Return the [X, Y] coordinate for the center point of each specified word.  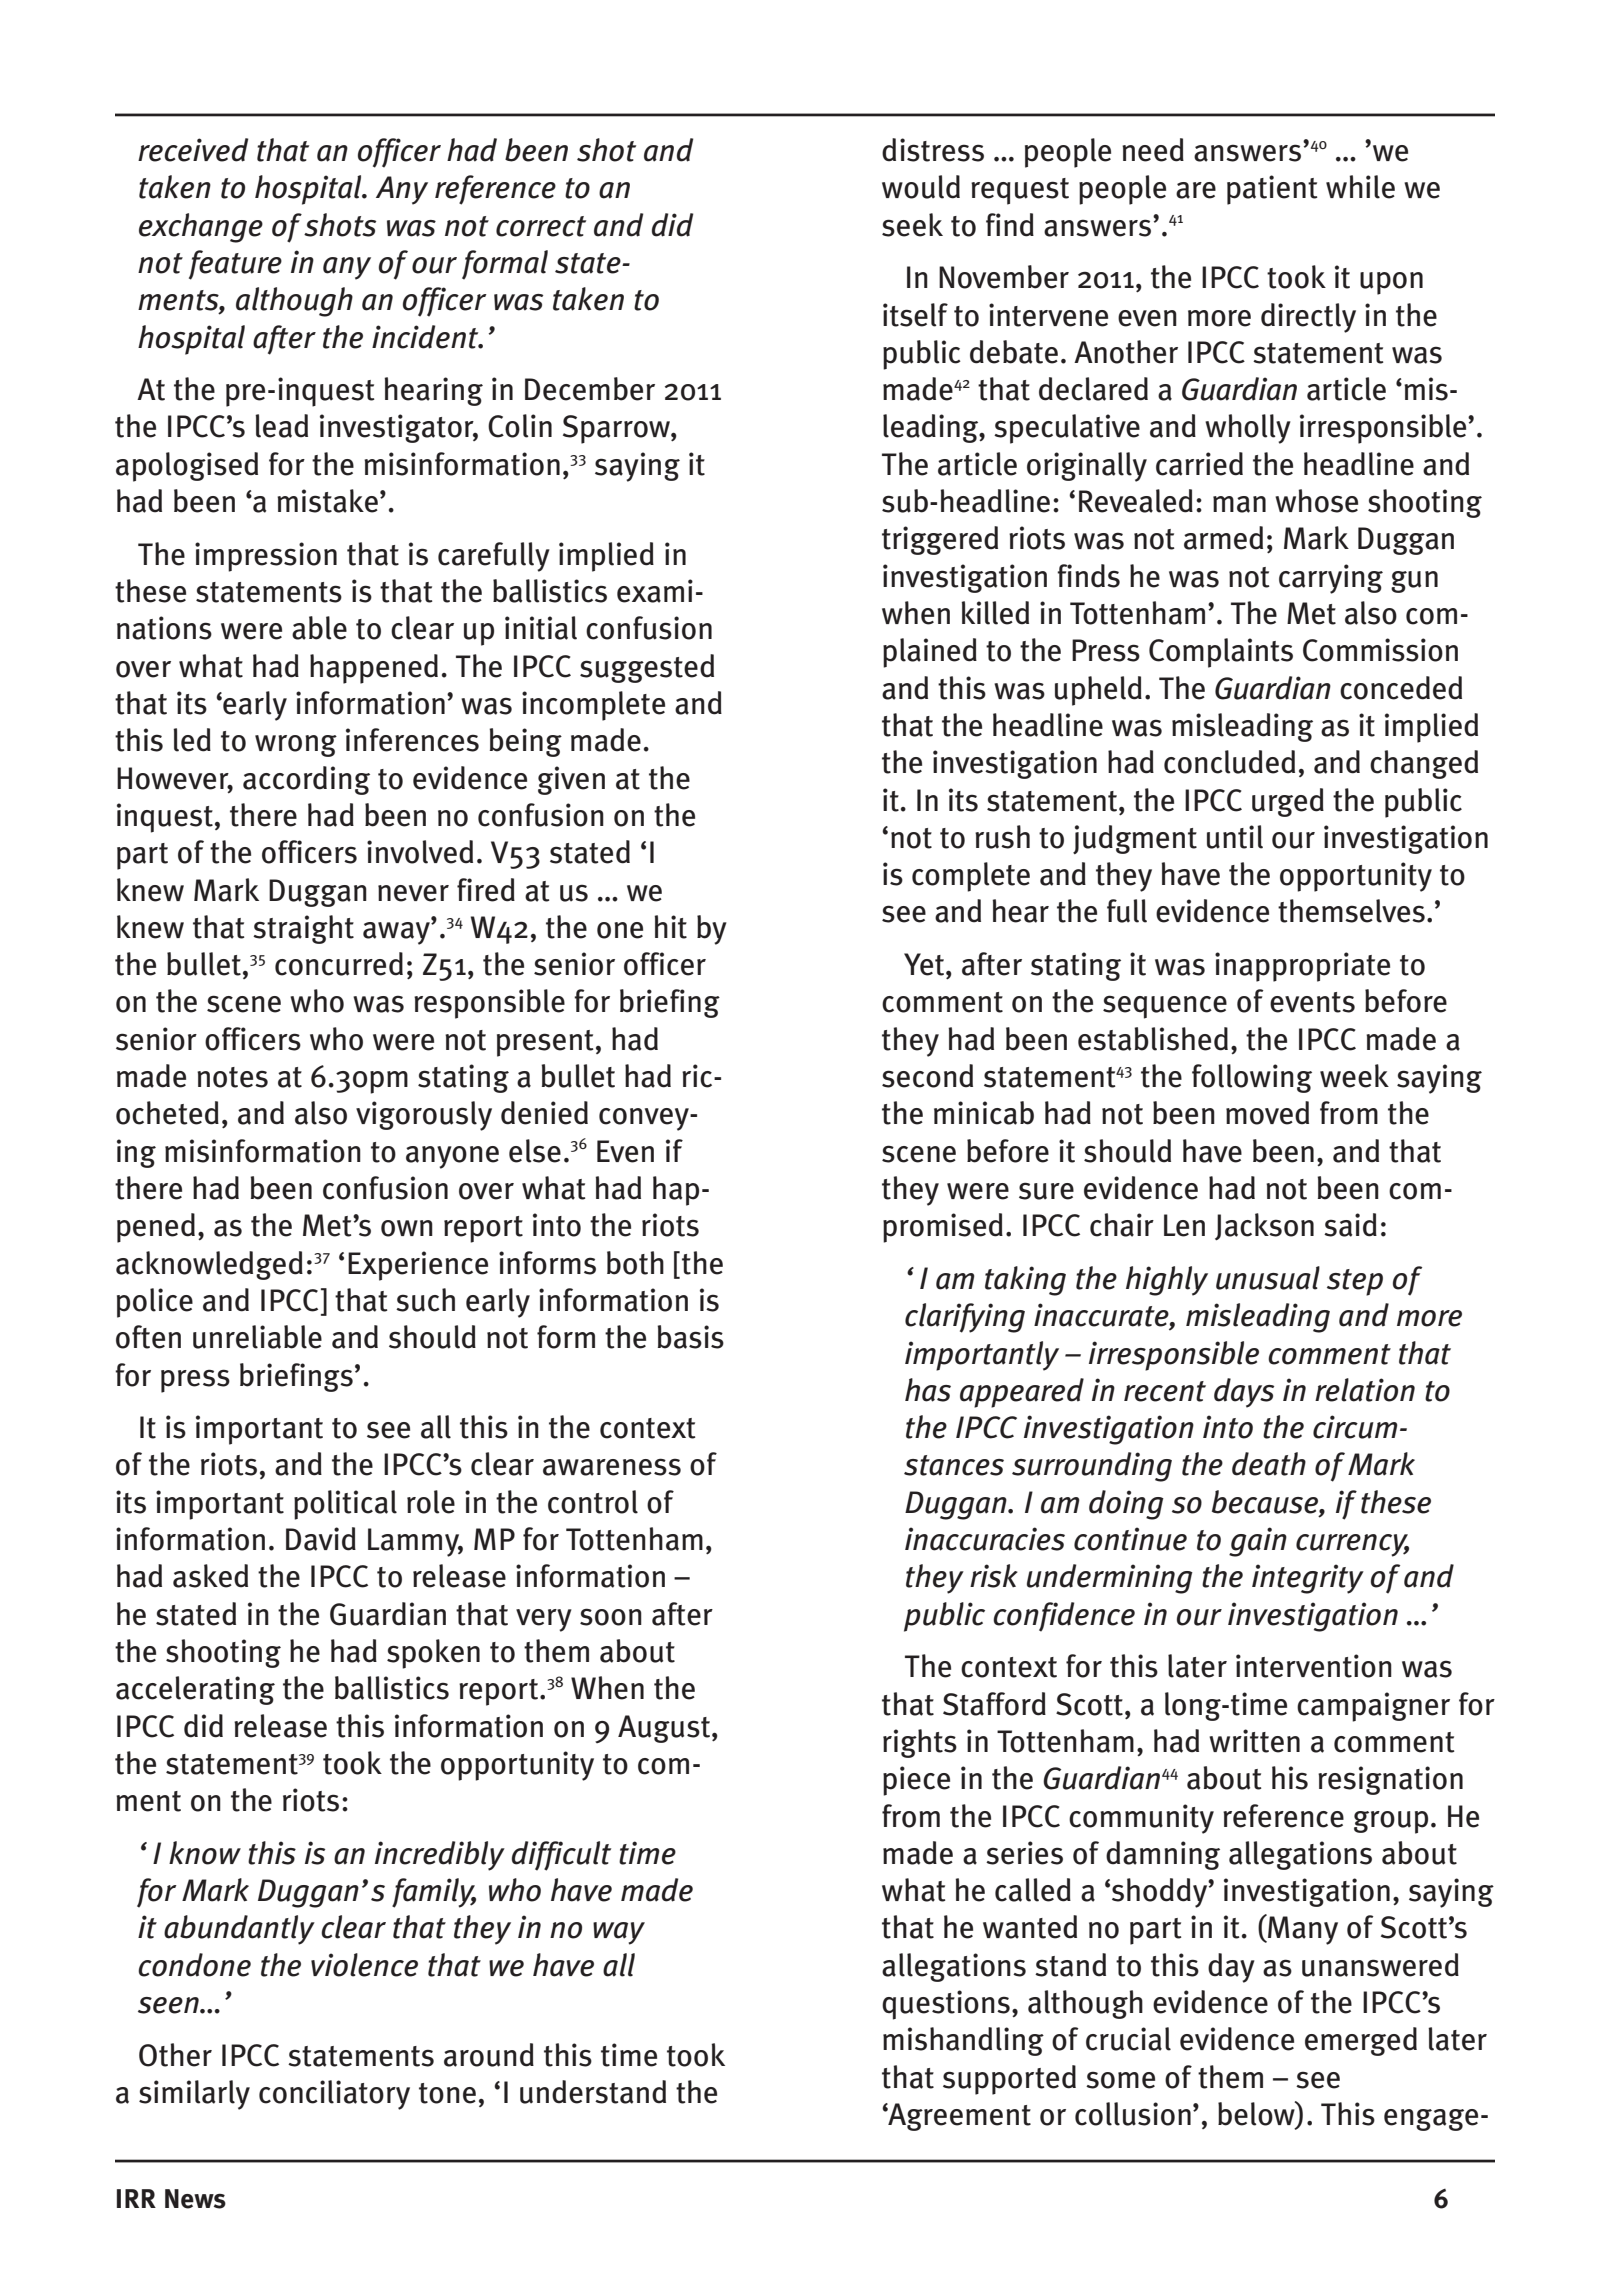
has [928, 1390]
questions [946, 2005]
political [345, 1505]
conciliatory [334, 2095]
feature [235, 265]
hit [671, 927]
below [1257, 2114]
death [1269, 1464]
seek [912, 225]
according [306, 780]
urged [1288, 802]
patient [1272, 190]
